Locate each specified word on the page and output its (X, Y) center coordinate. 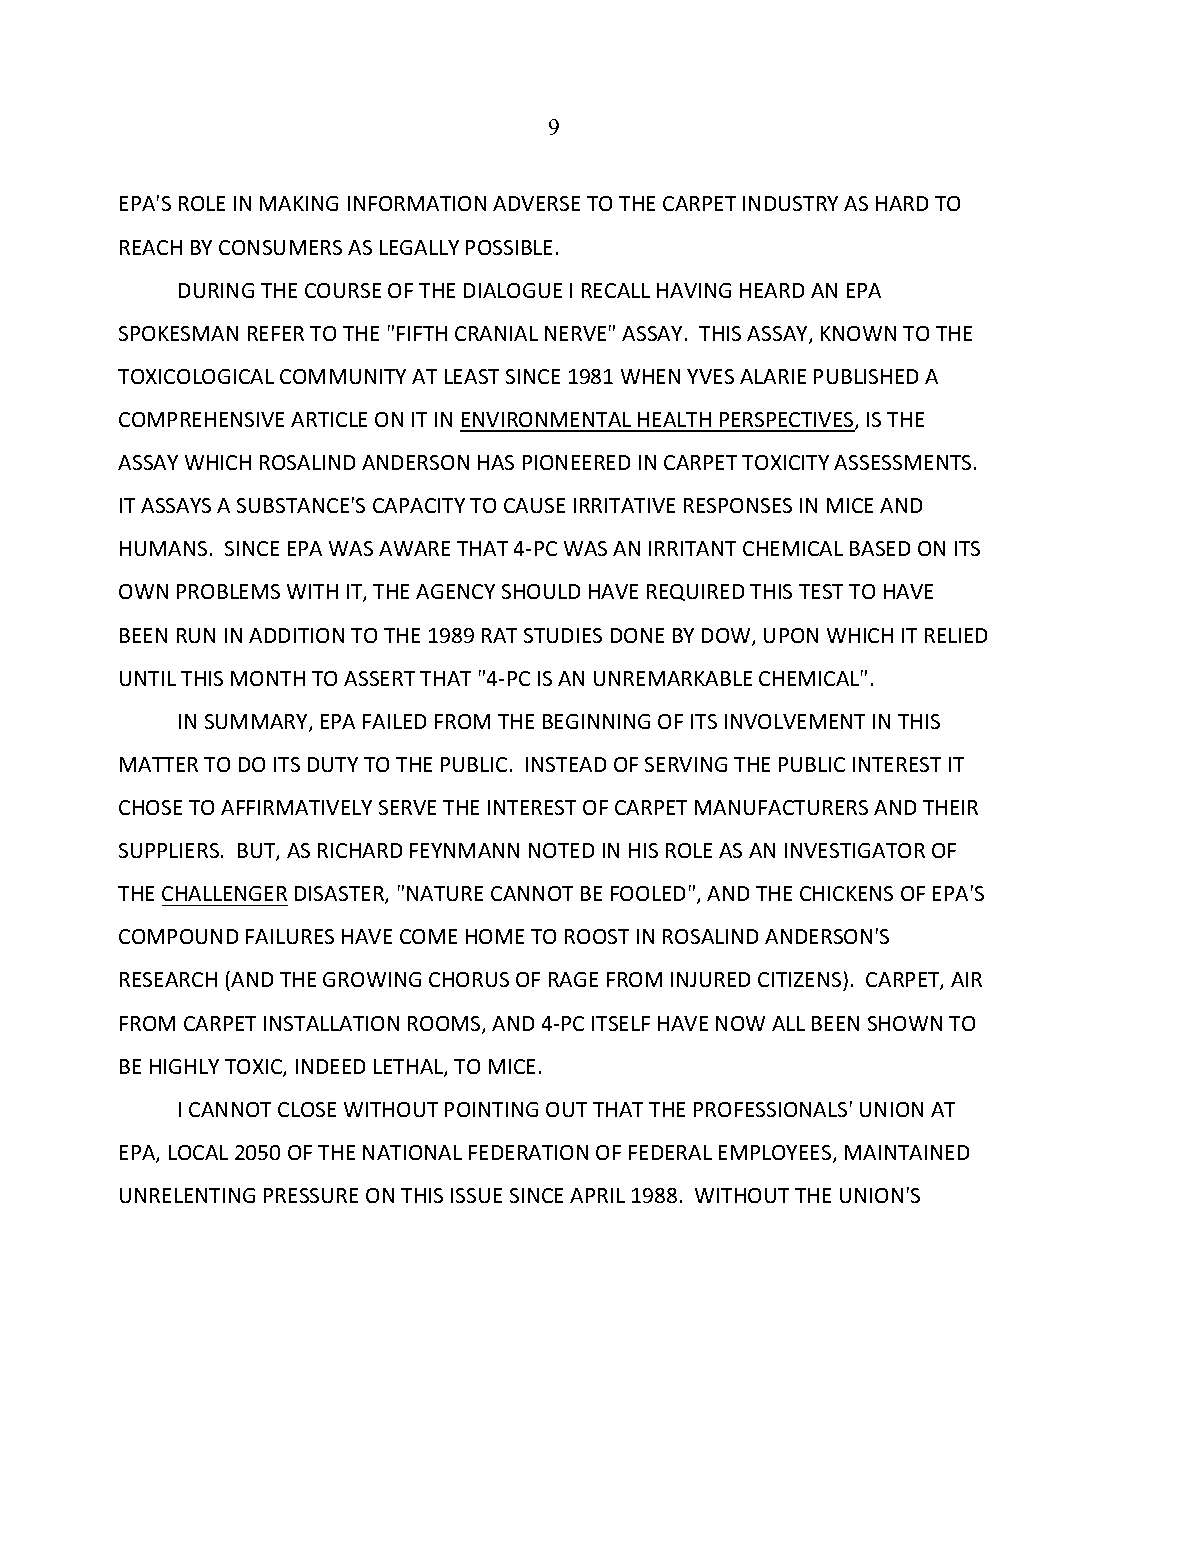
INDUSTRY (790, 203)
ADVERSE (536, 203)
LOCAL (198, 1152)
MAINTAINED (907, 1152)
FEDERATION (528, 1152)
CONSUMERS (280, 247)
